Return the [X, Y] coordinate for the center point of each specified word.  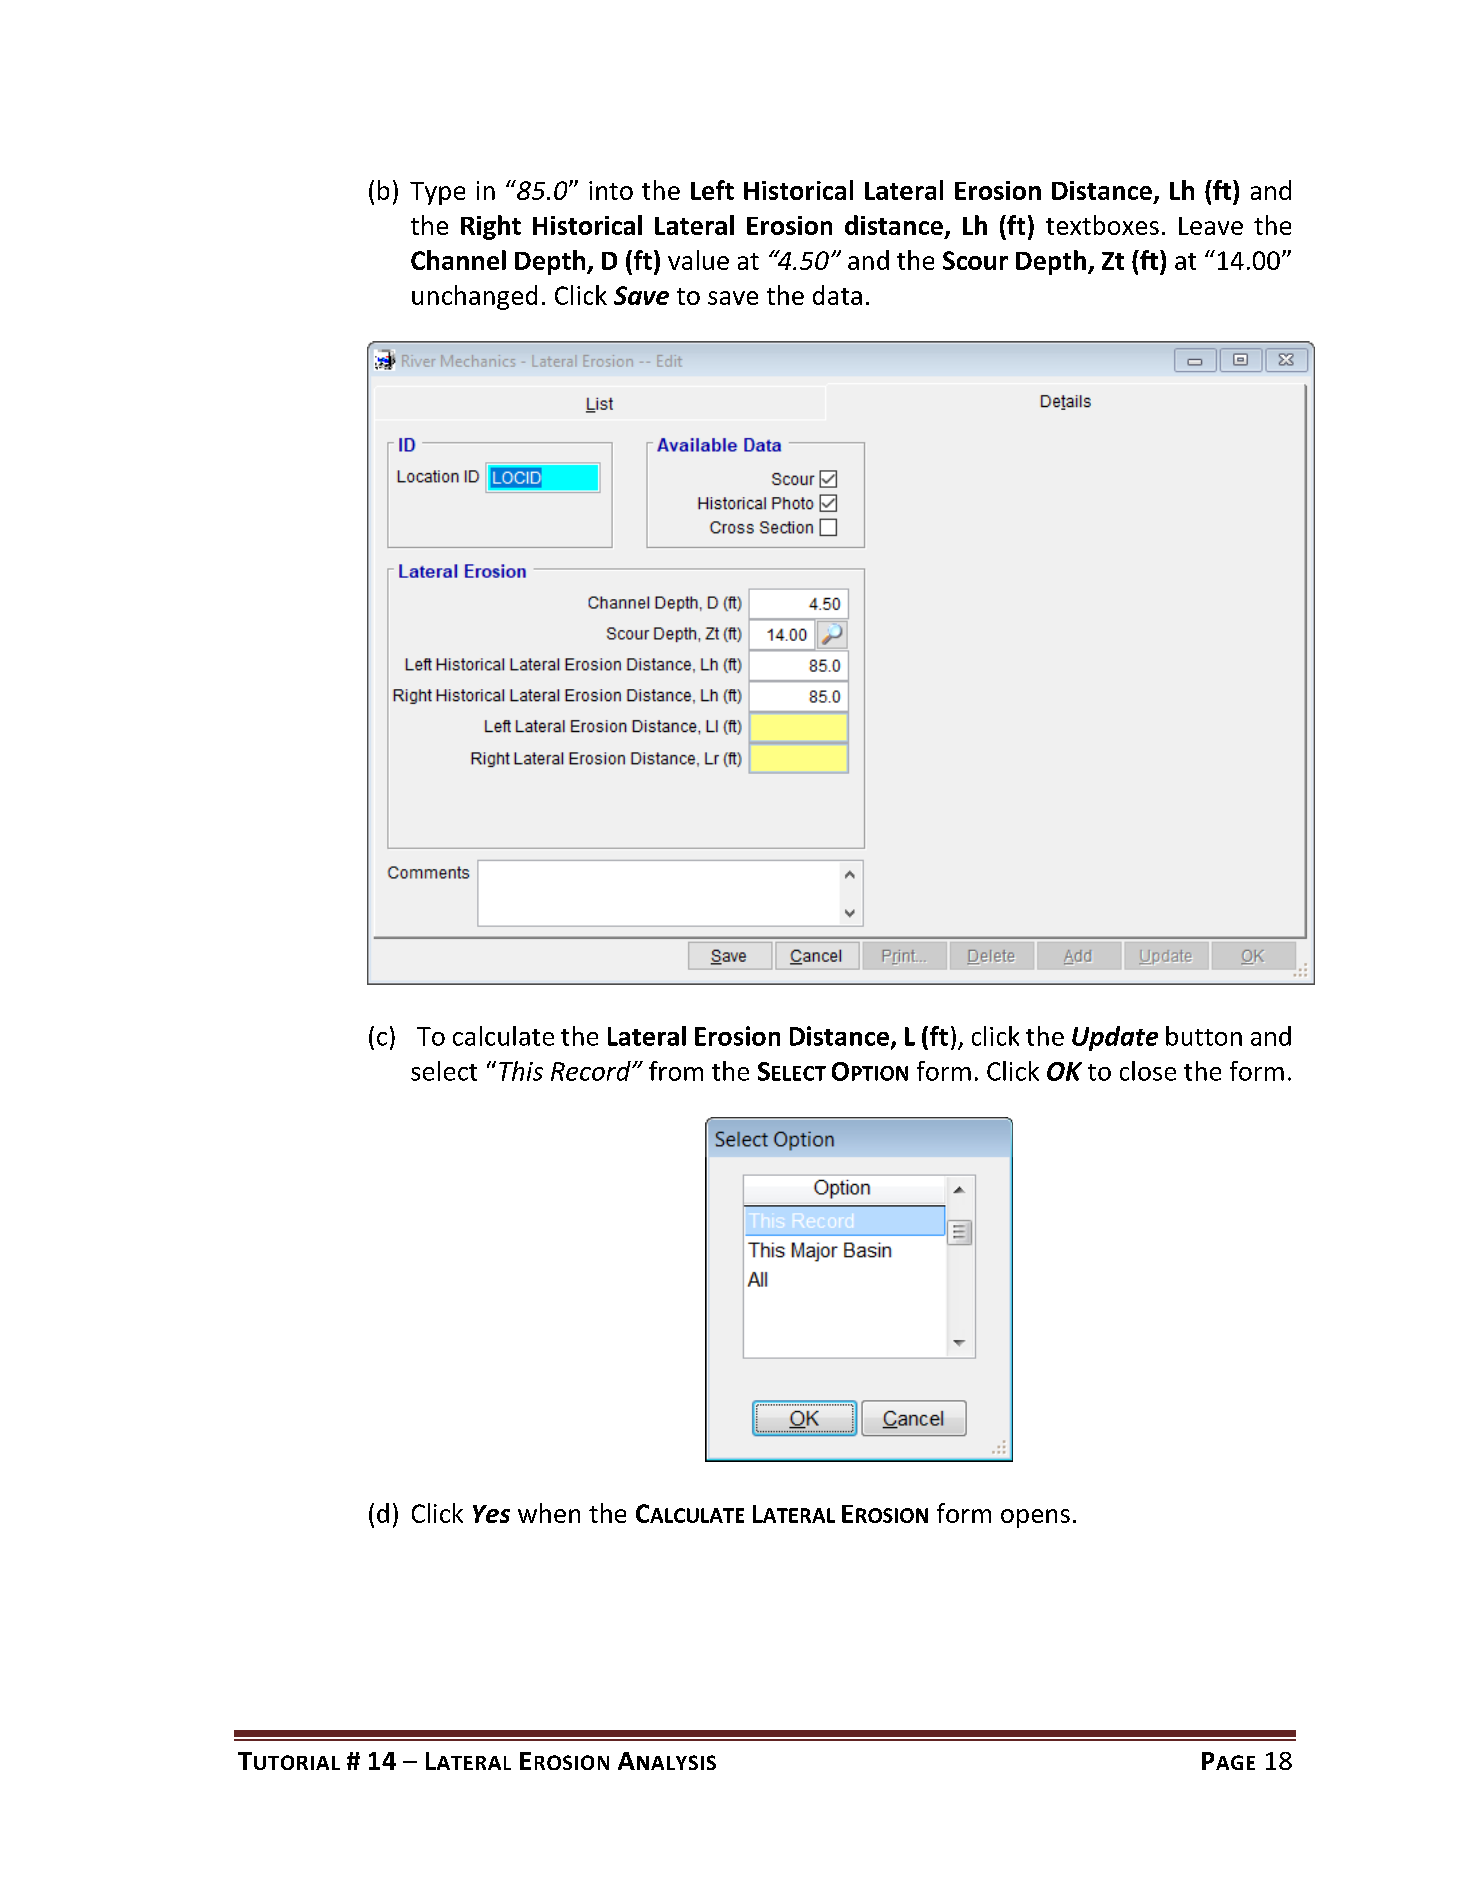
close [1148, 1071]
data [837, 295]
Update [1115, 1038]
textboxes [1102, 225]
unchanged [474, 297]
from [676, 1071]
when [549, 1513]
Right [491, 227]
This [521, 1071]
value [698, 260]
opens [1035, 1518]
